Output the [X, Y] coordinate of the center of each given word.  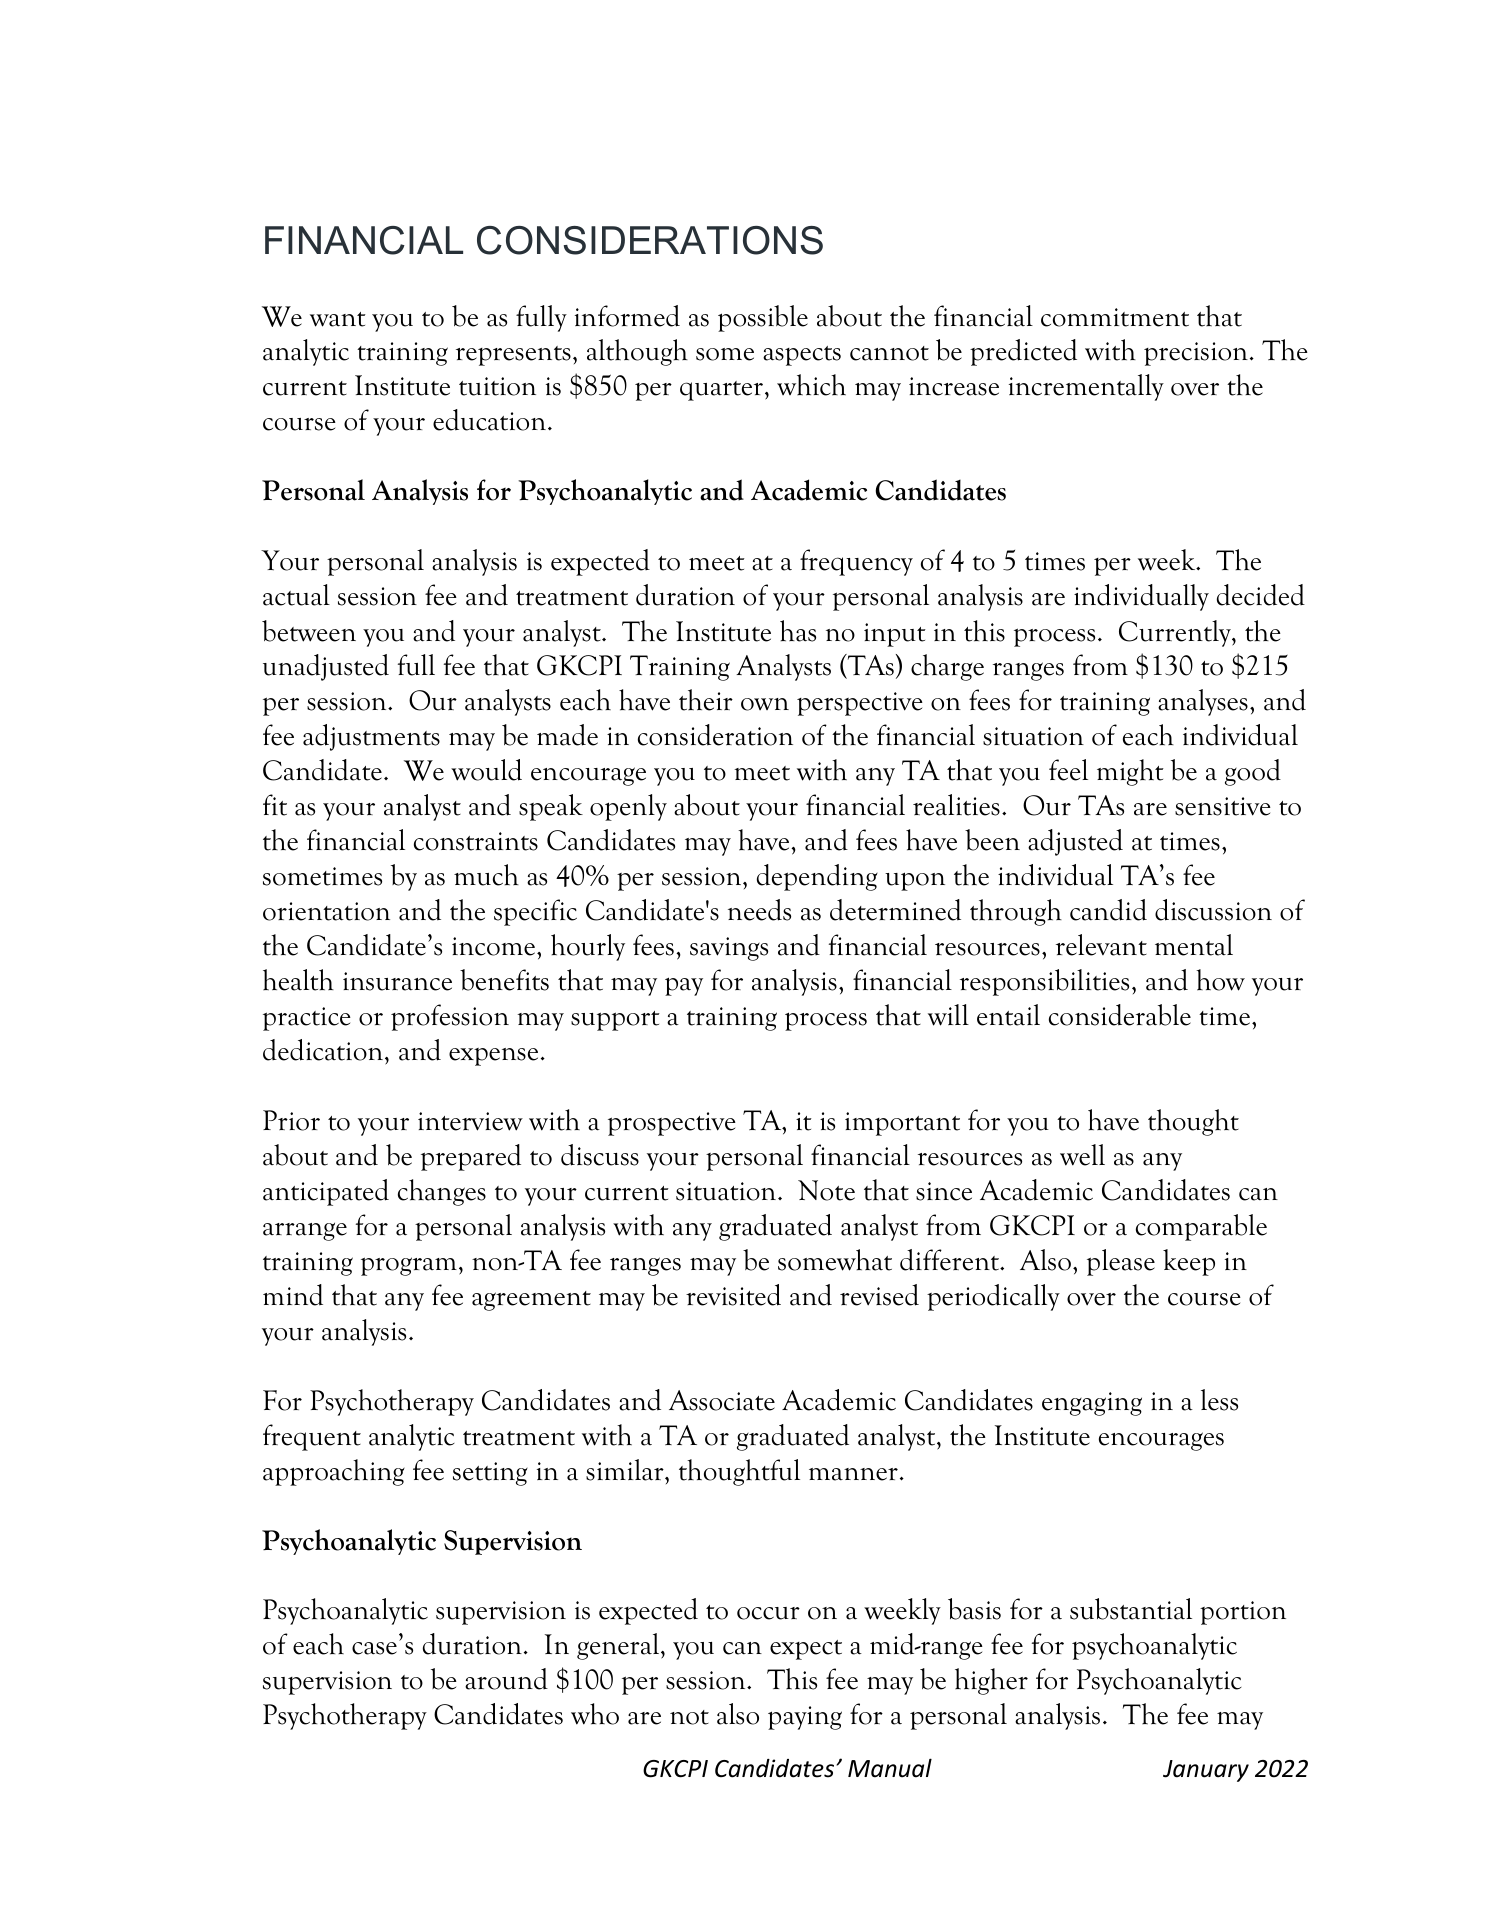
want [338, 319]
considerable [1120, 1015]
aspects [802, 356]
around [506, 1679]
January [1206, 1771]
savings [729, 949]
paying [805, 1718]
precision [1196, 354]
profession [450, 1017]
